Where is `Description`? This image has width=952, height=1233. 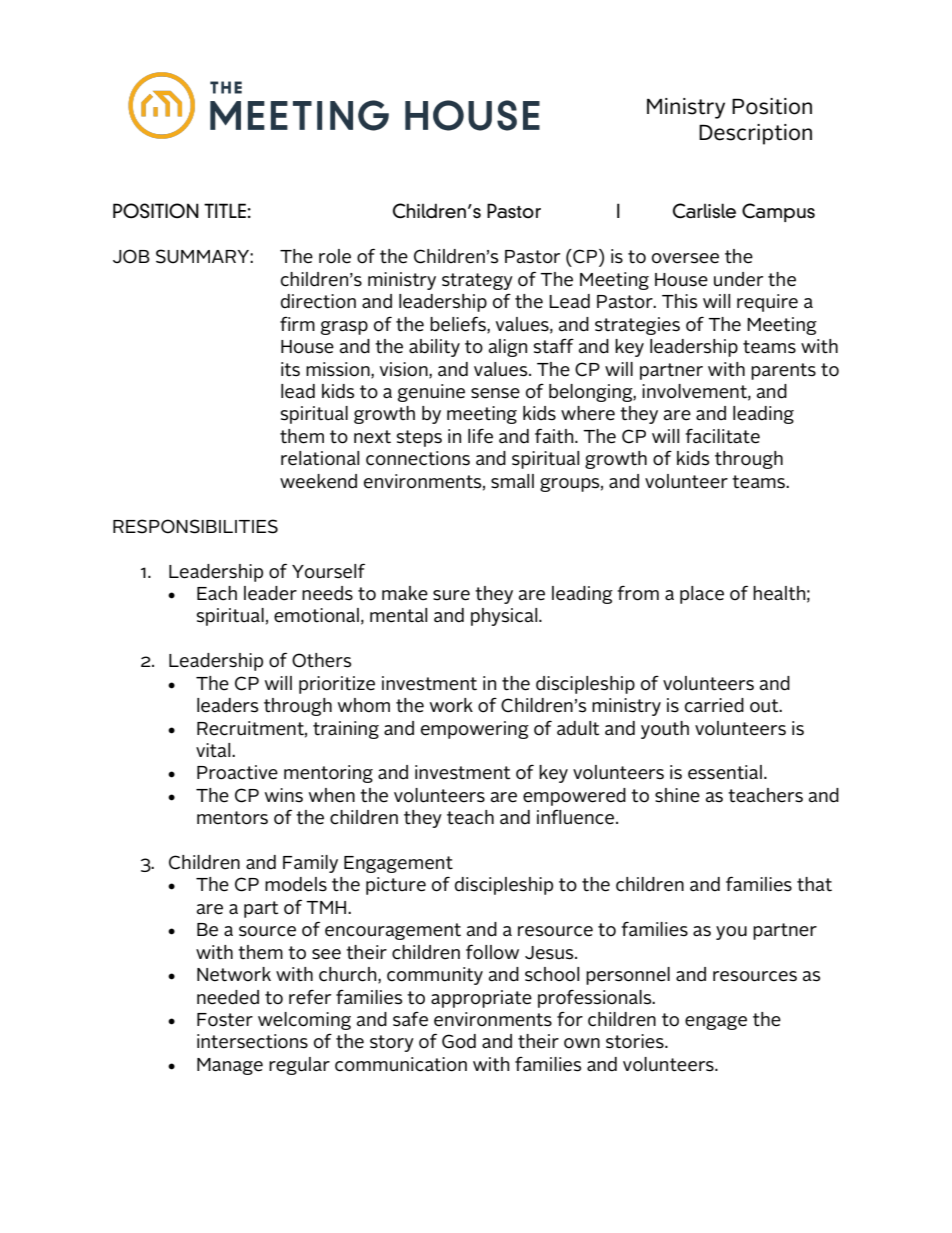
Description is located at coordinates (755, 134).
